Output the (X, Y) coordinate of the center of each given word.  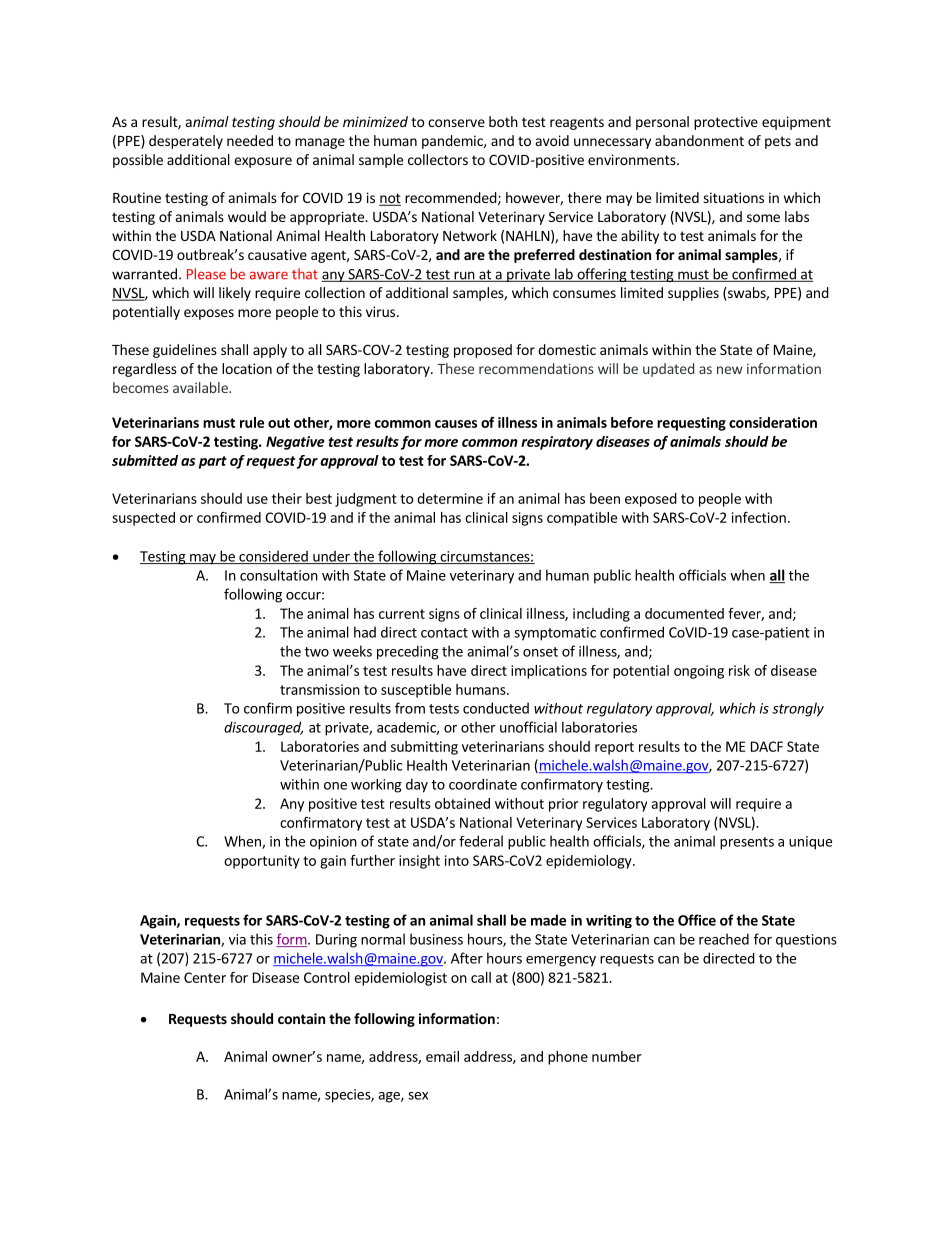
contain (301, 1018)
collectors (438, 159)
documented (684, 613)
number (616, 1056)
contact (444, 633)
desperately (186, 142)
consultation (279, 575)
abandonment (699, 140)
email (442, 1056)
